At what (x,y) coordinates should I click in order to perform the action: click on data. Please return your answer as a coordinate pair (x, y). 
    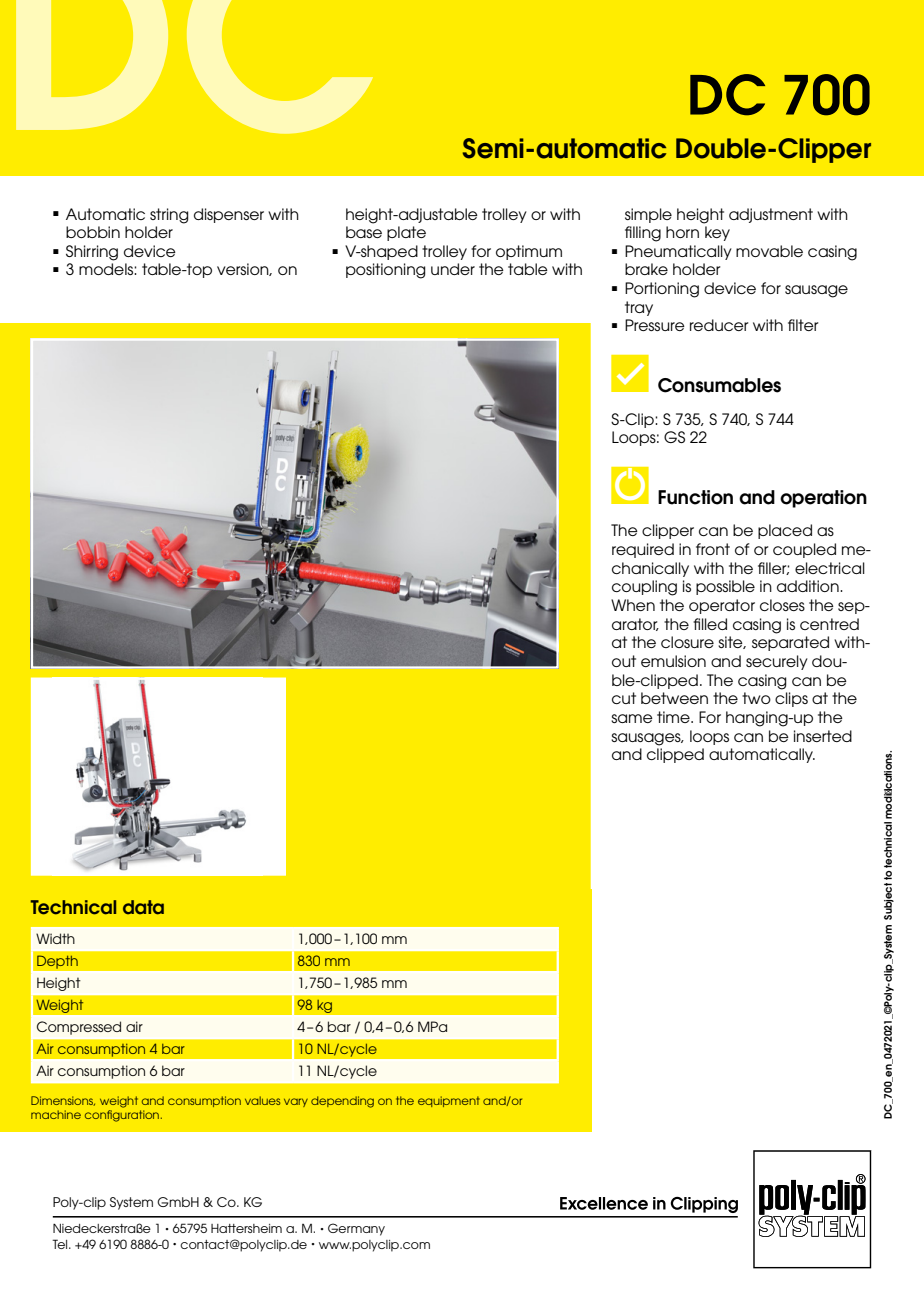
    Looking at the image, I should click on (143, 907).
